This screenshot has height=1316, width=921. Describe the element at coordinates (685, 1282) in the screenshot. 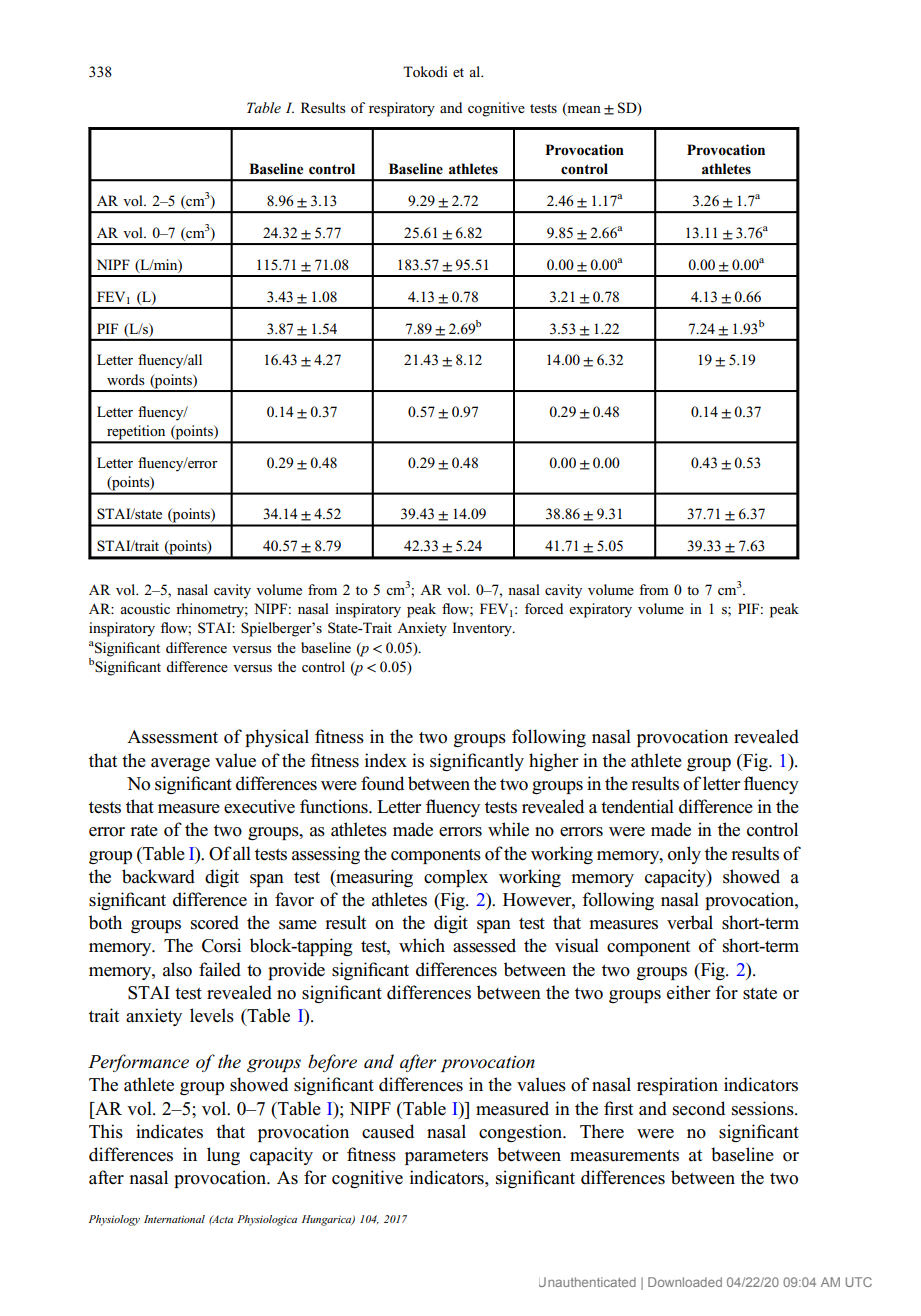

I see `Downloaded` at that location.
